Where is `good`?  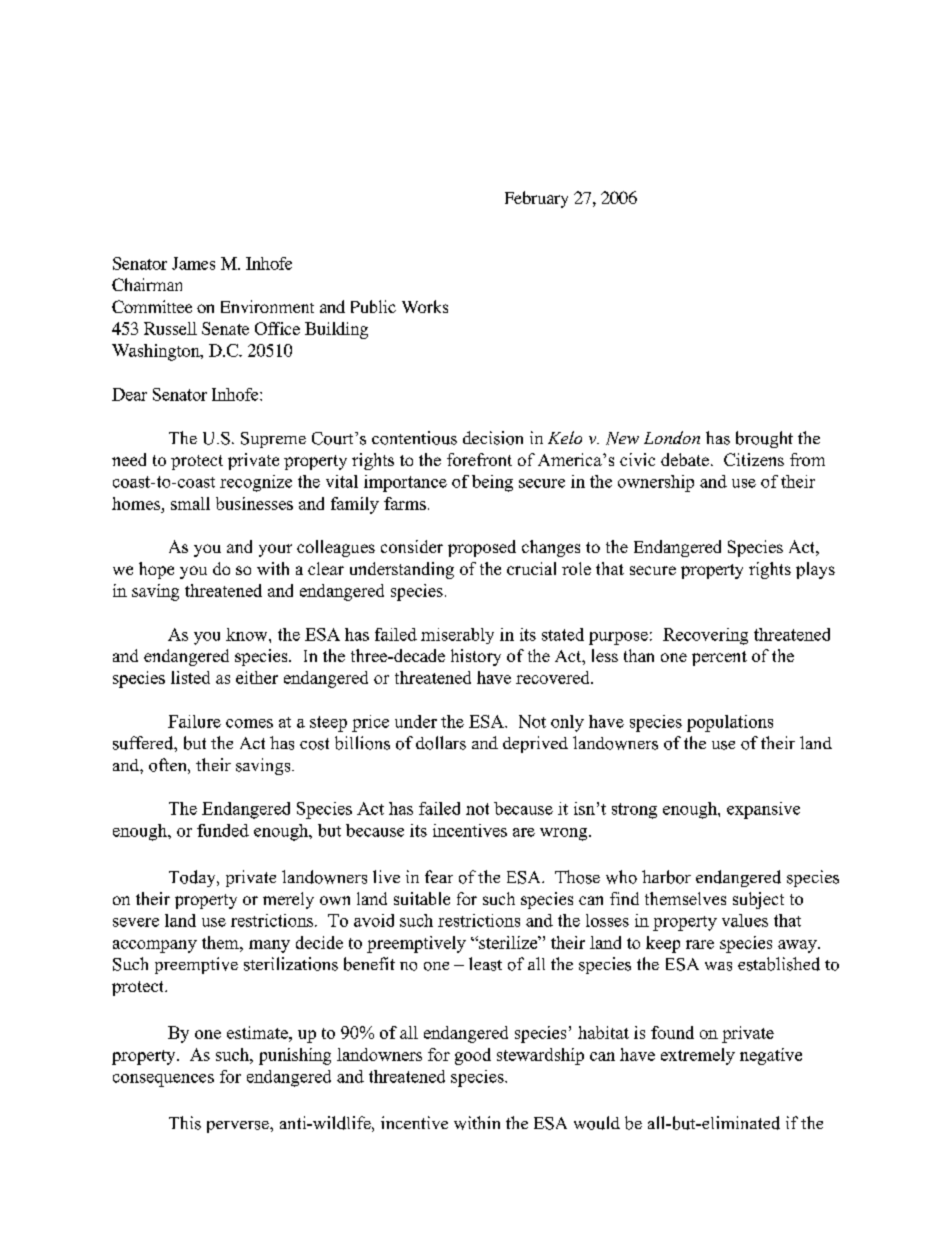 good is located at coordinates (473, 1056).
